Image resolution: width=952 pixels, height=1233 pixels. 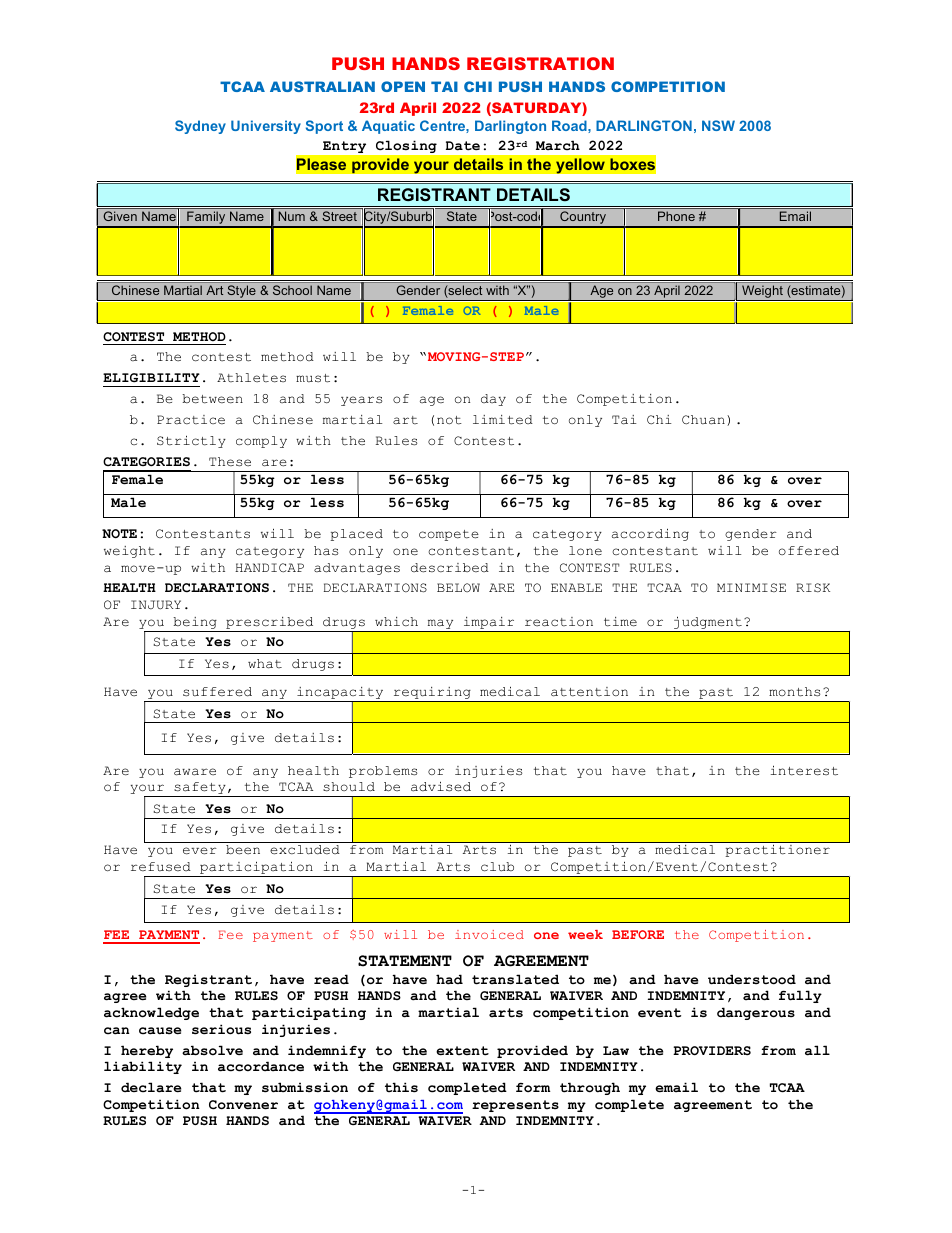 What do you see at coordinates (212, 1050) in the screenshot?
I see `absolve` at bounding box center [212, 1050].
